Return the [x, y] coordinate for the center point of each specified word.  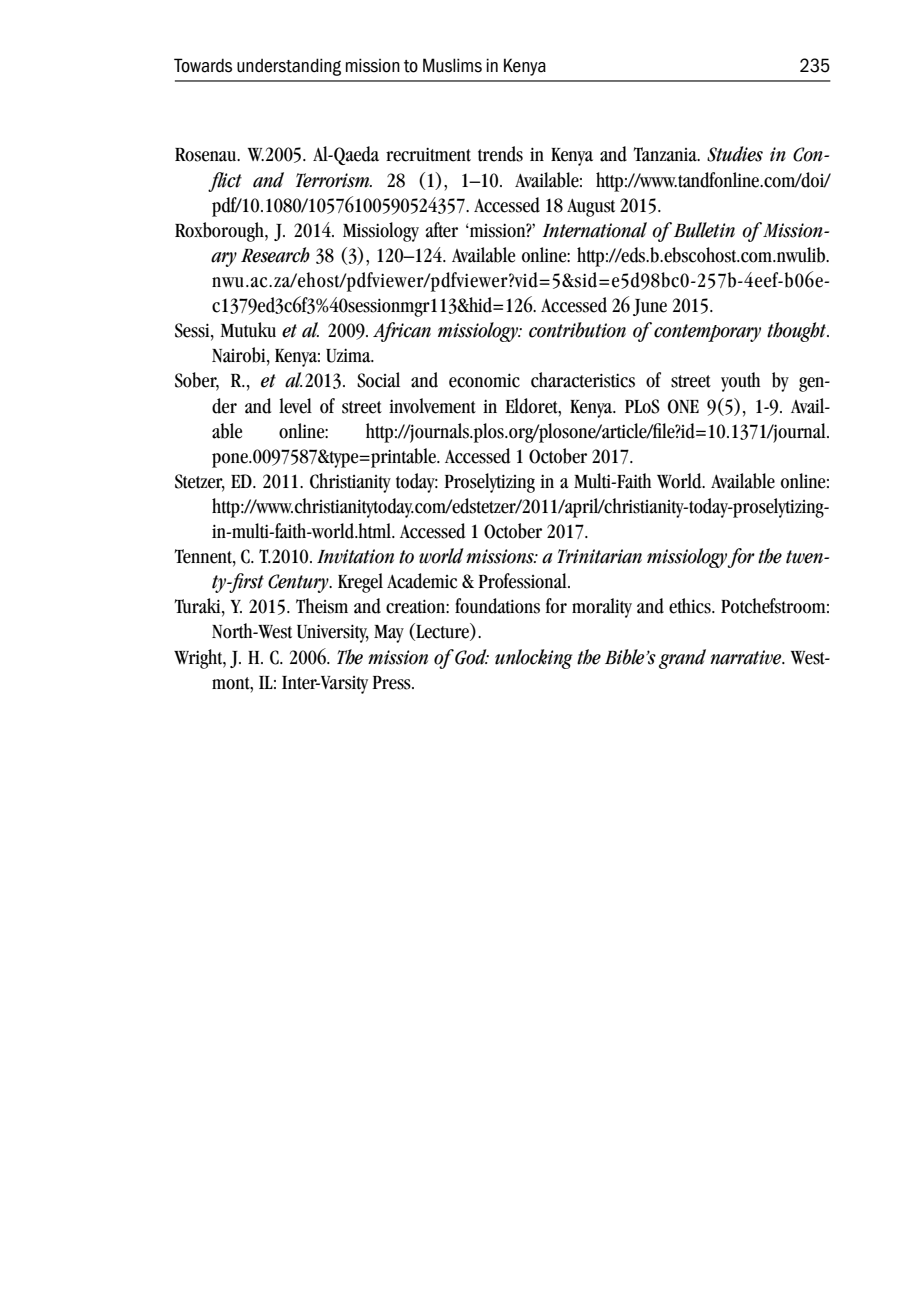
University [333, 633]
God [472, 657]
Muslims [452, 65]
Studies [735, 154]
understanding [289, 67]
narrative [747, 657]
